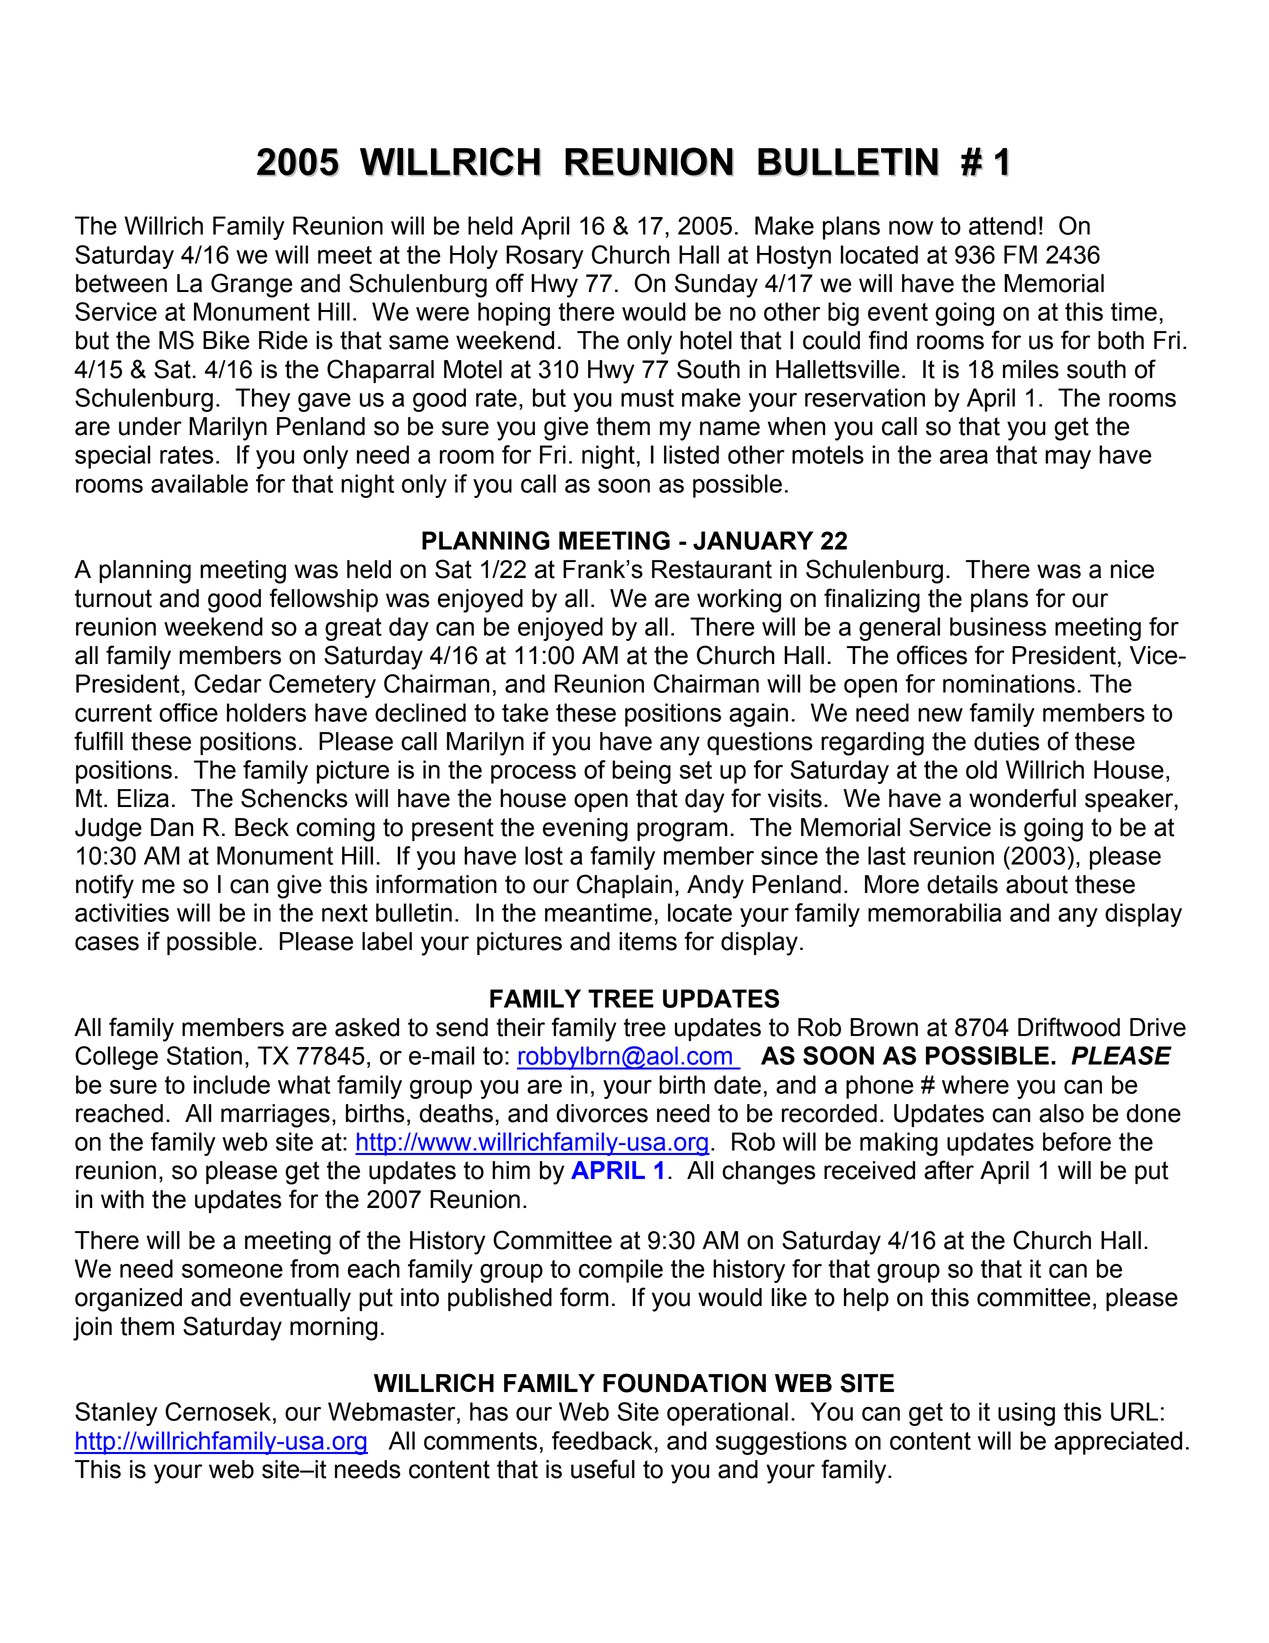 Image resolution: width=1269 pixels, height=1643 pixels. I want to click on Rosary, so click(545, 257).
